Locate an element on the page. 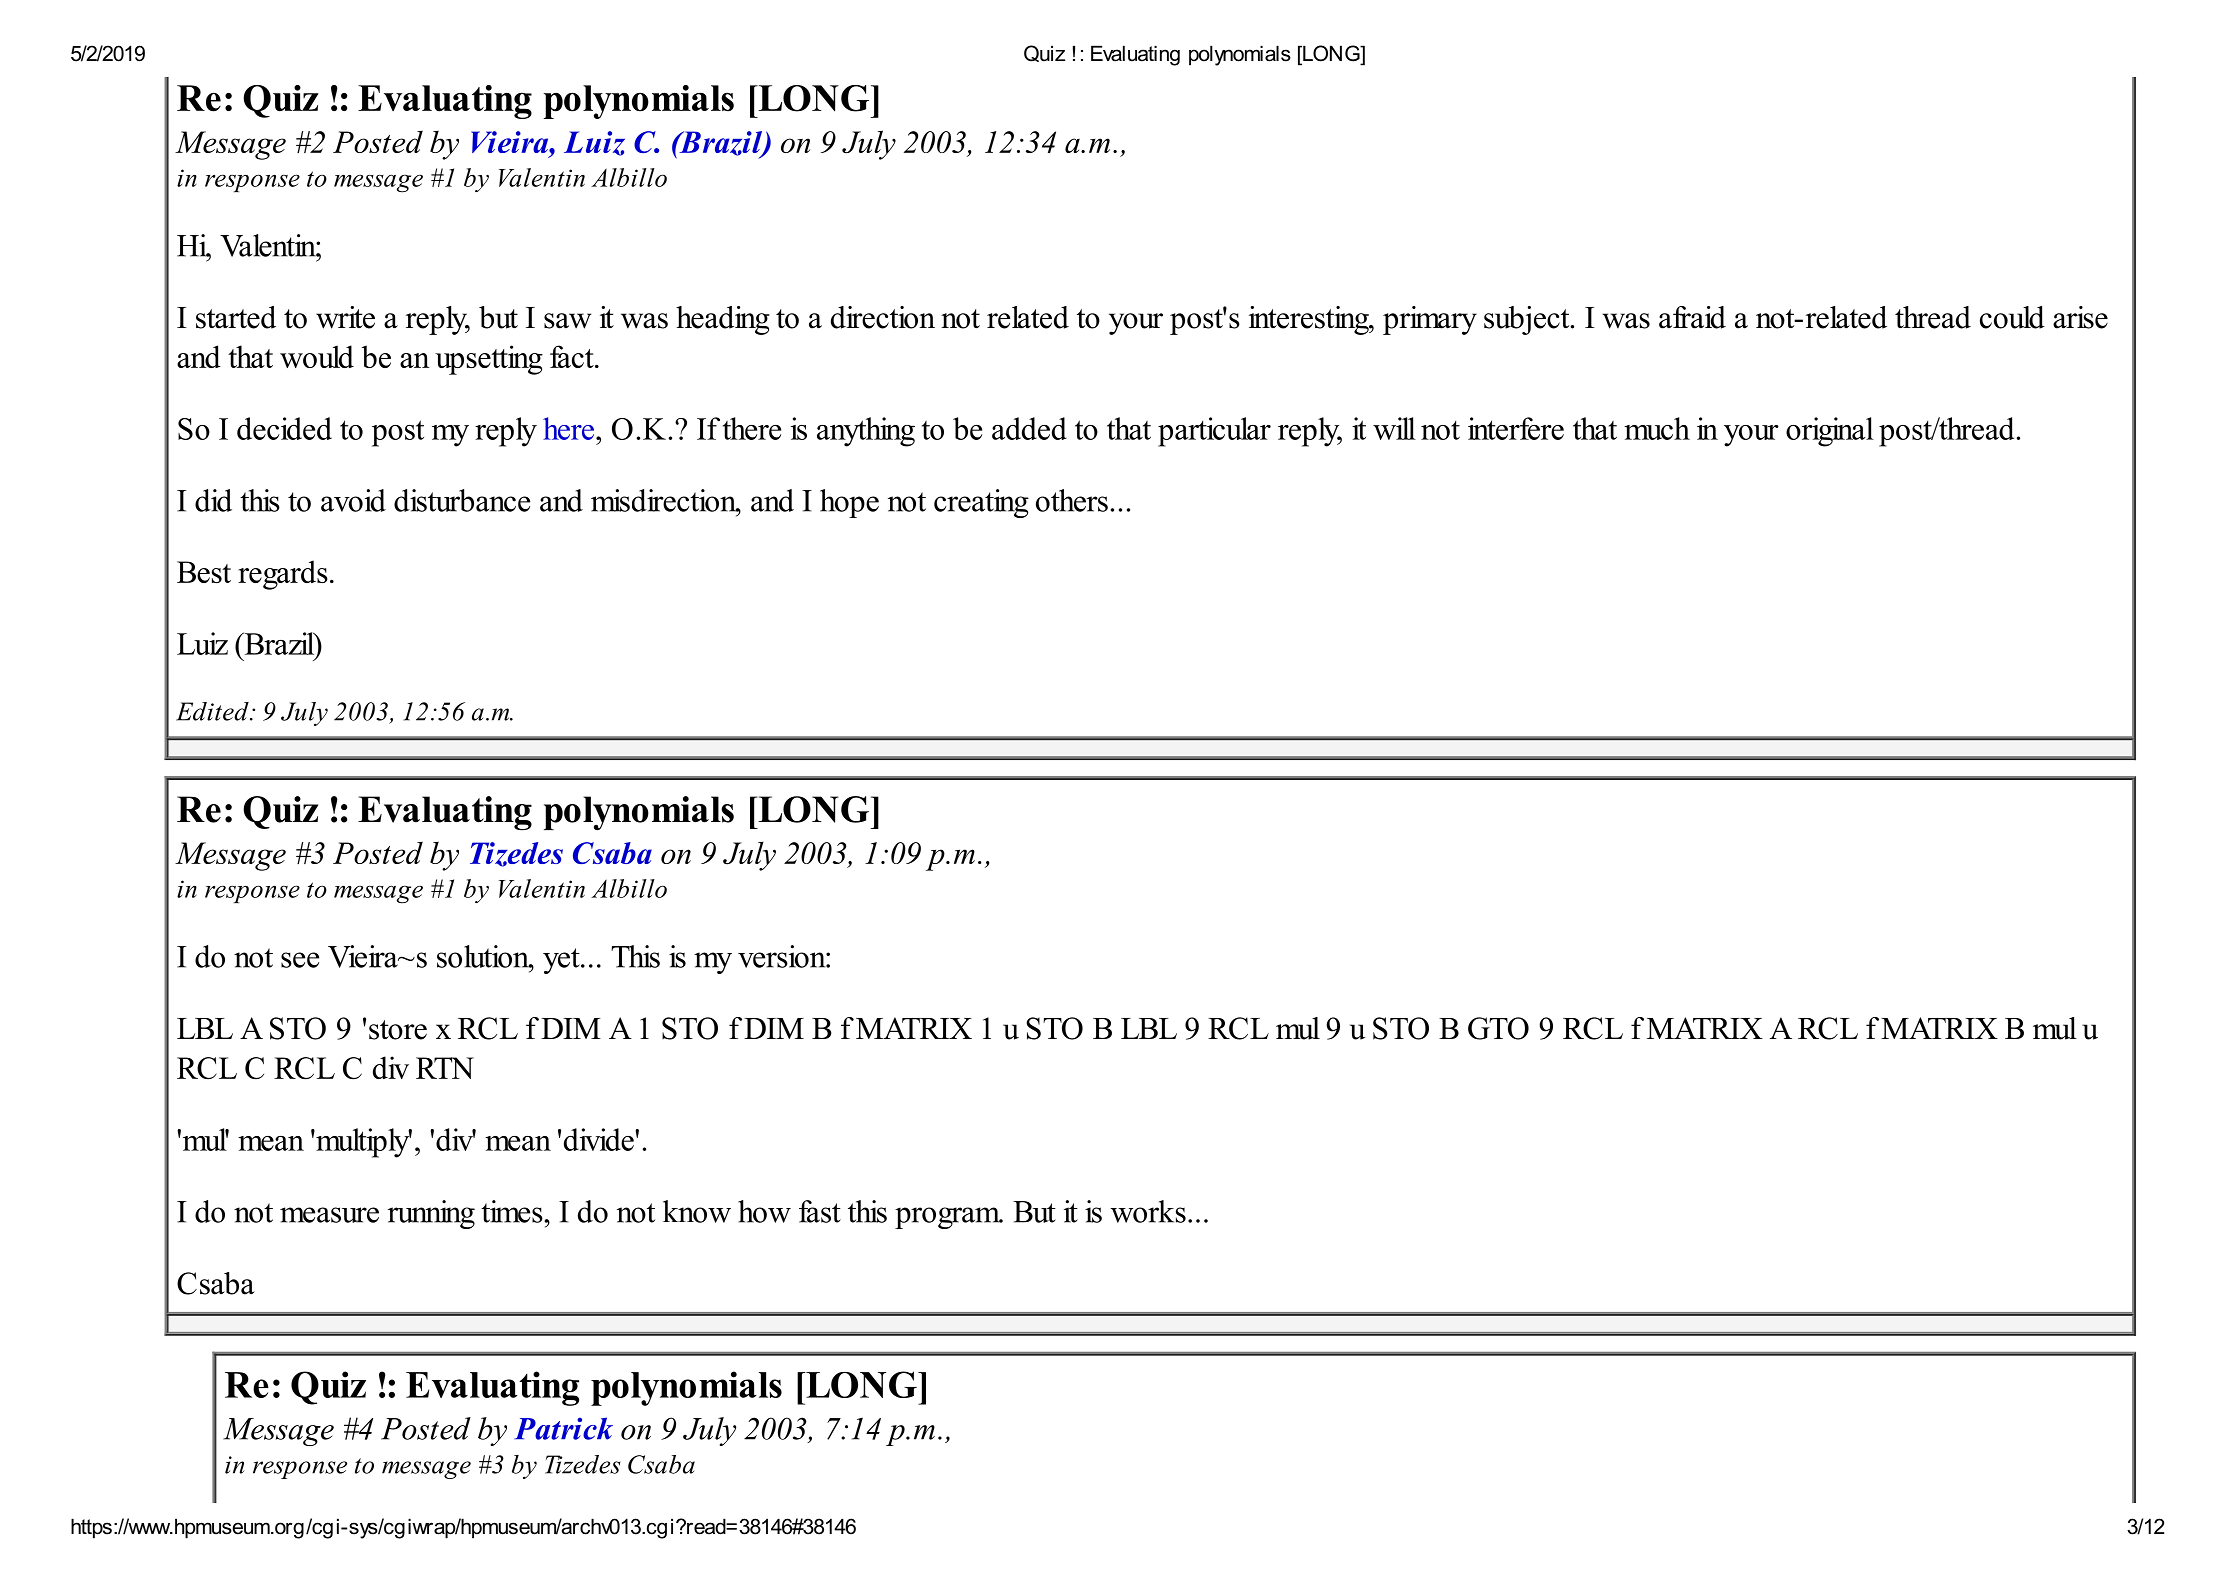 This document has height=1579, width=2234. original is located at coordinates (1830, 432).
